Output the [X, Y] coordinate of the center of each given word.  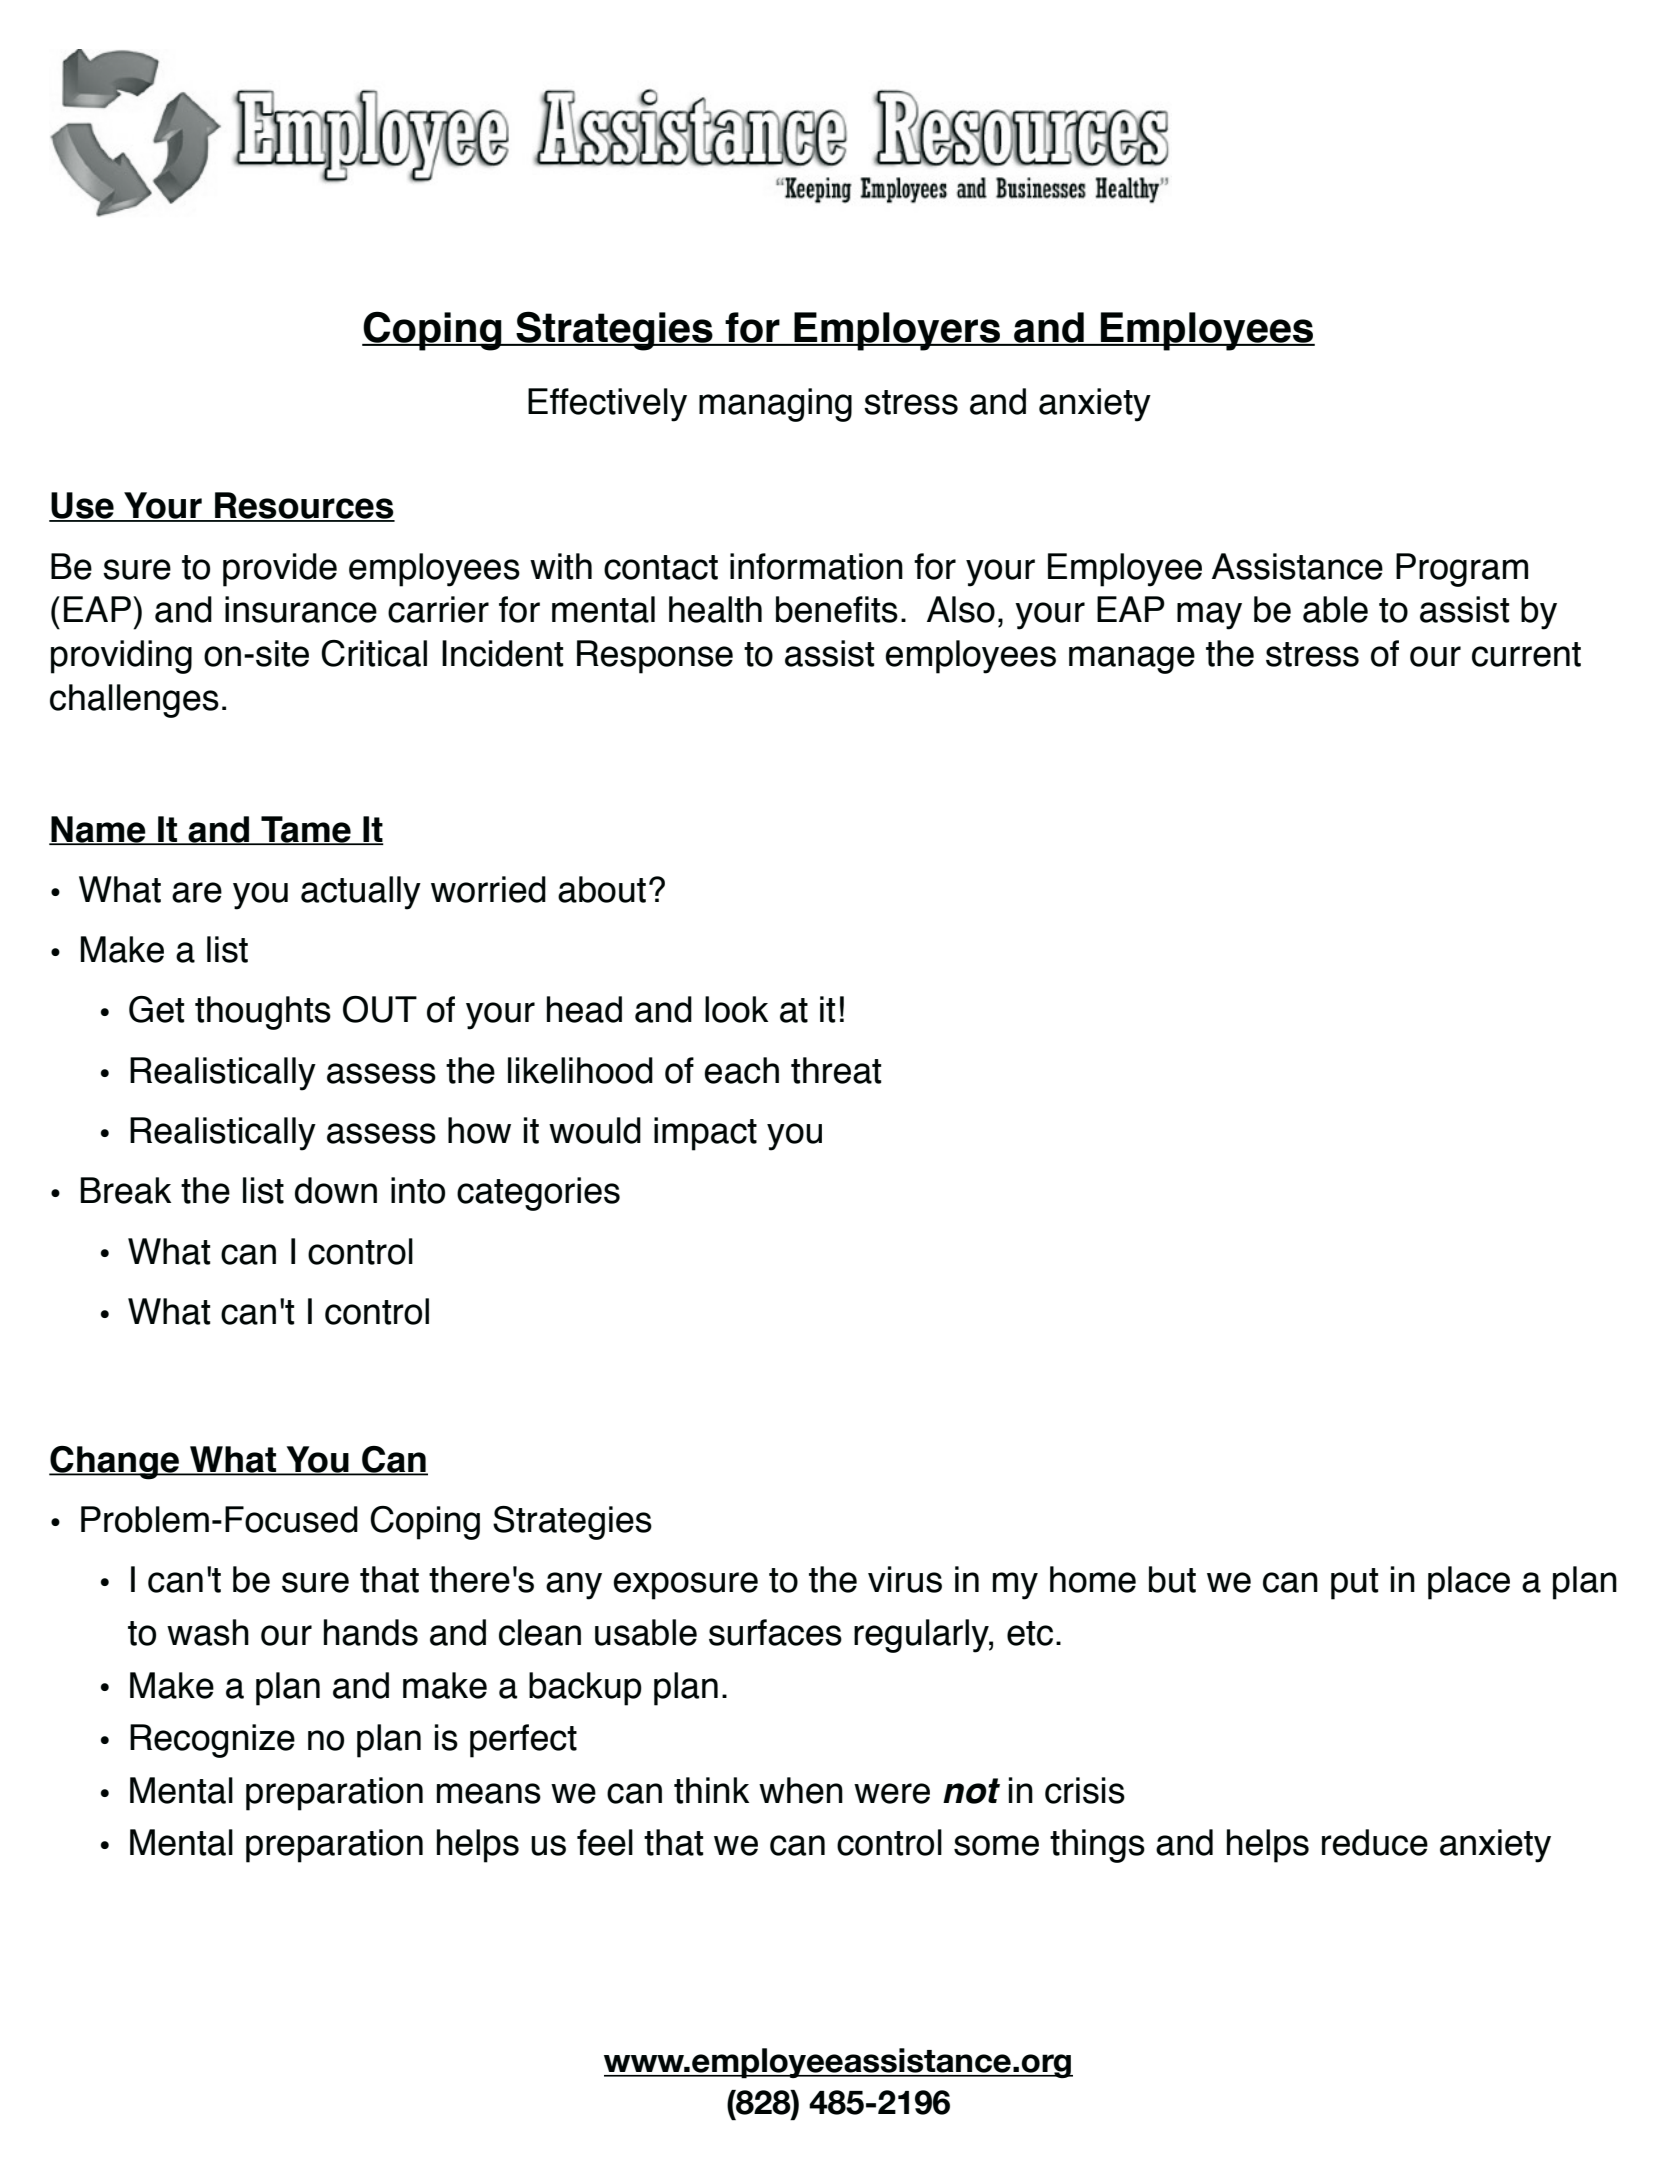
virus [905, 1579]
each [741, 1070]
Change [115, 1463]
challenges [134, 701]
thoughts [263, 1013]
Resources [304, 506]
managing [775, 405]
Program [1462, 570]
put [1354, 1584]
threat [836, 1070]
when [801, 1790]
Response [655, 657]
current [1526, 654]
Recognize [212, 1741]
